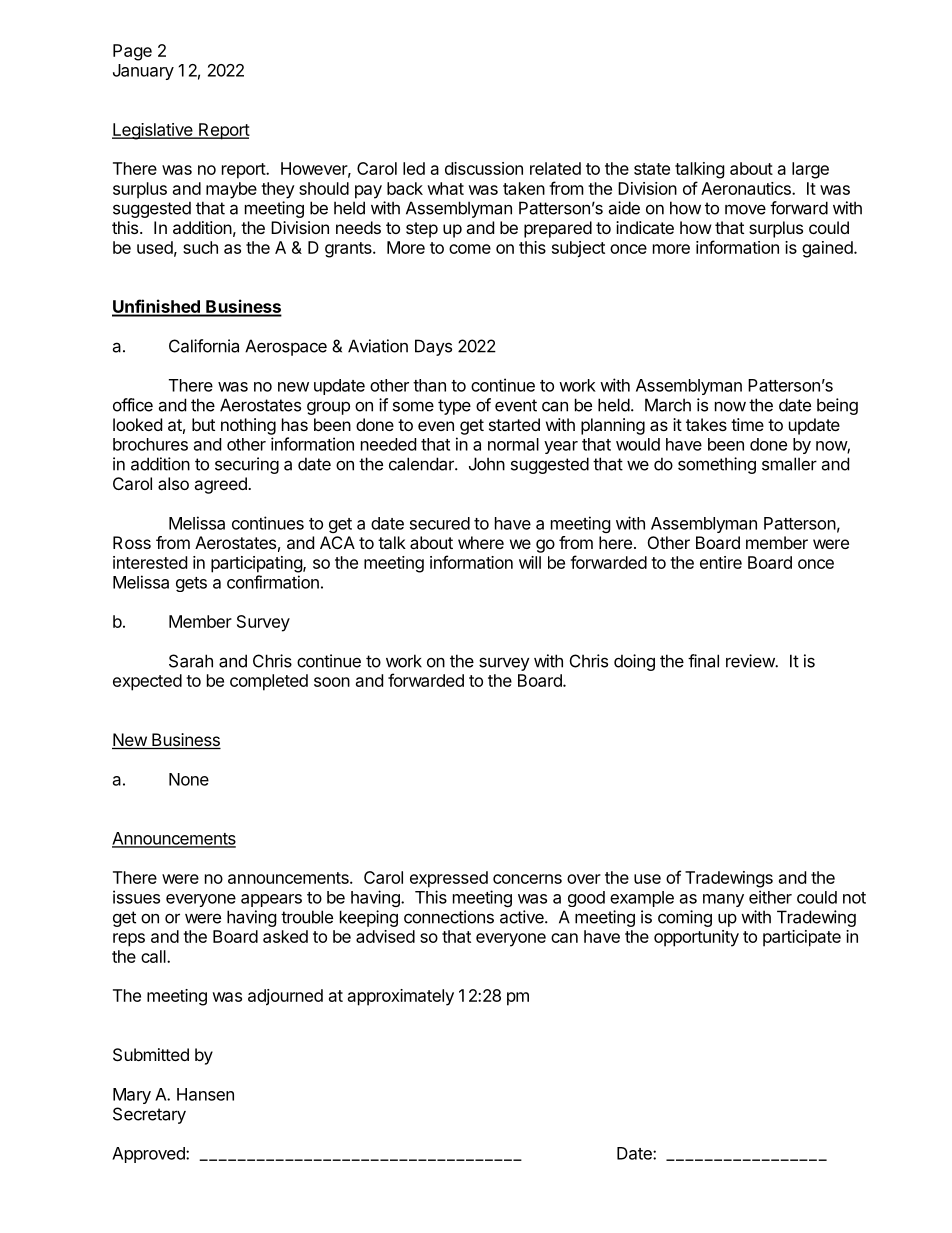  What do you see at coordinates (484, 168) in the screenshot?
I see `discussion` at bounding box center [484, 168].
